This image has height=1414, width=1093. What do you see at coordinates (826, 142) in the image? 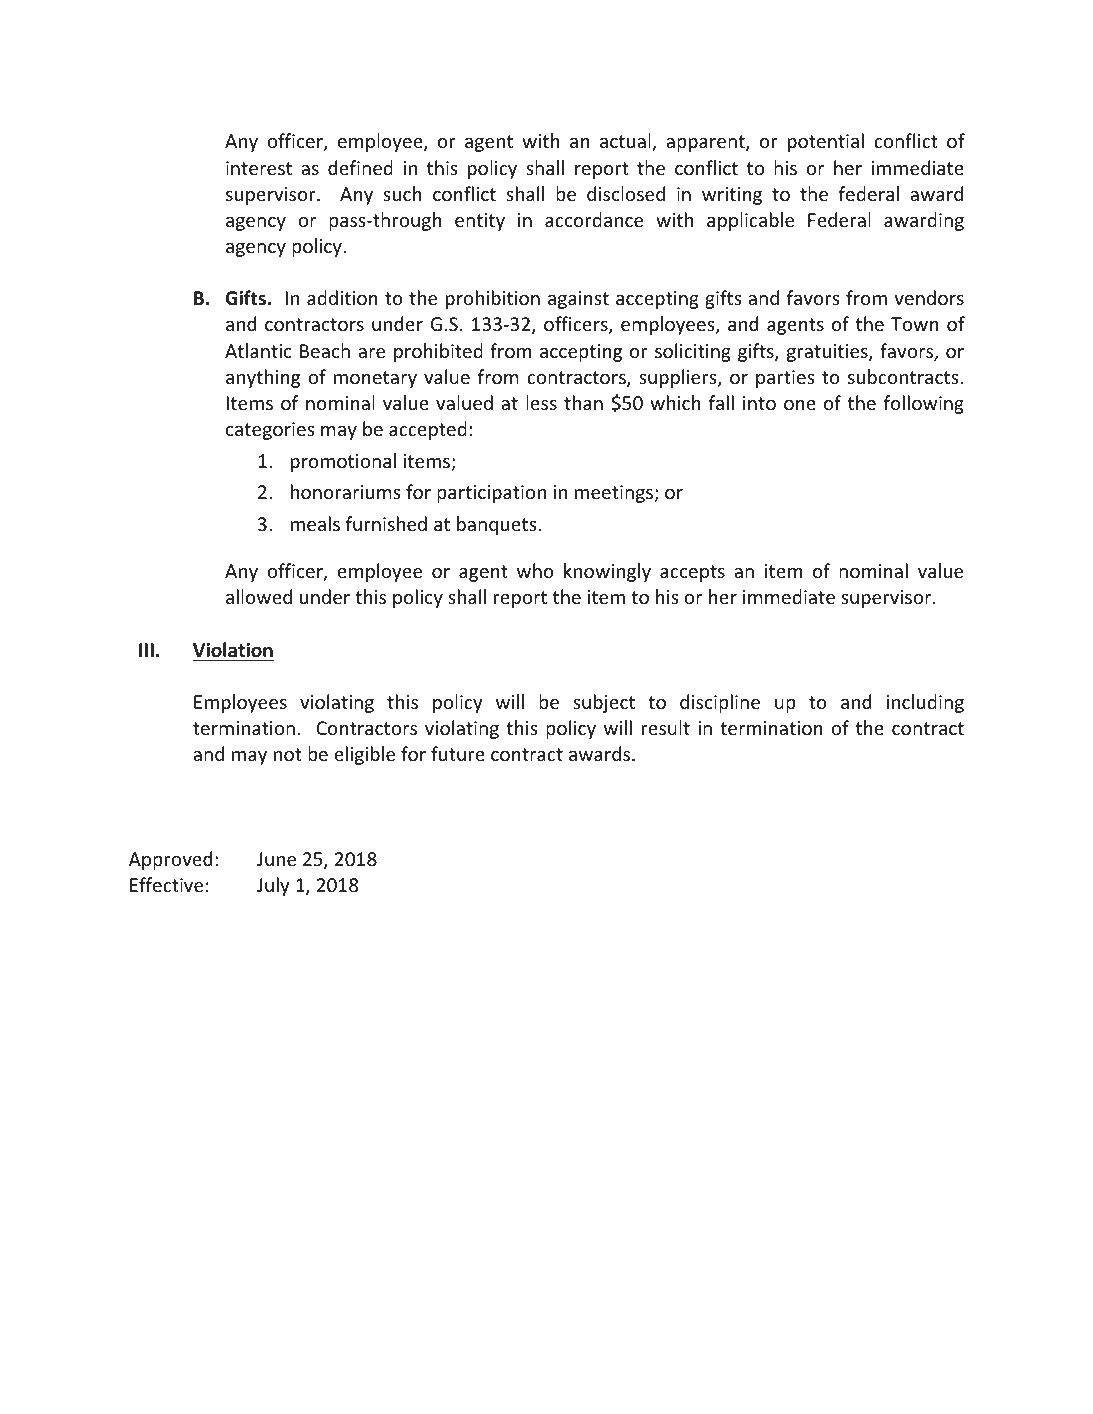
I see `potential` at bounding box center [826, 142].
